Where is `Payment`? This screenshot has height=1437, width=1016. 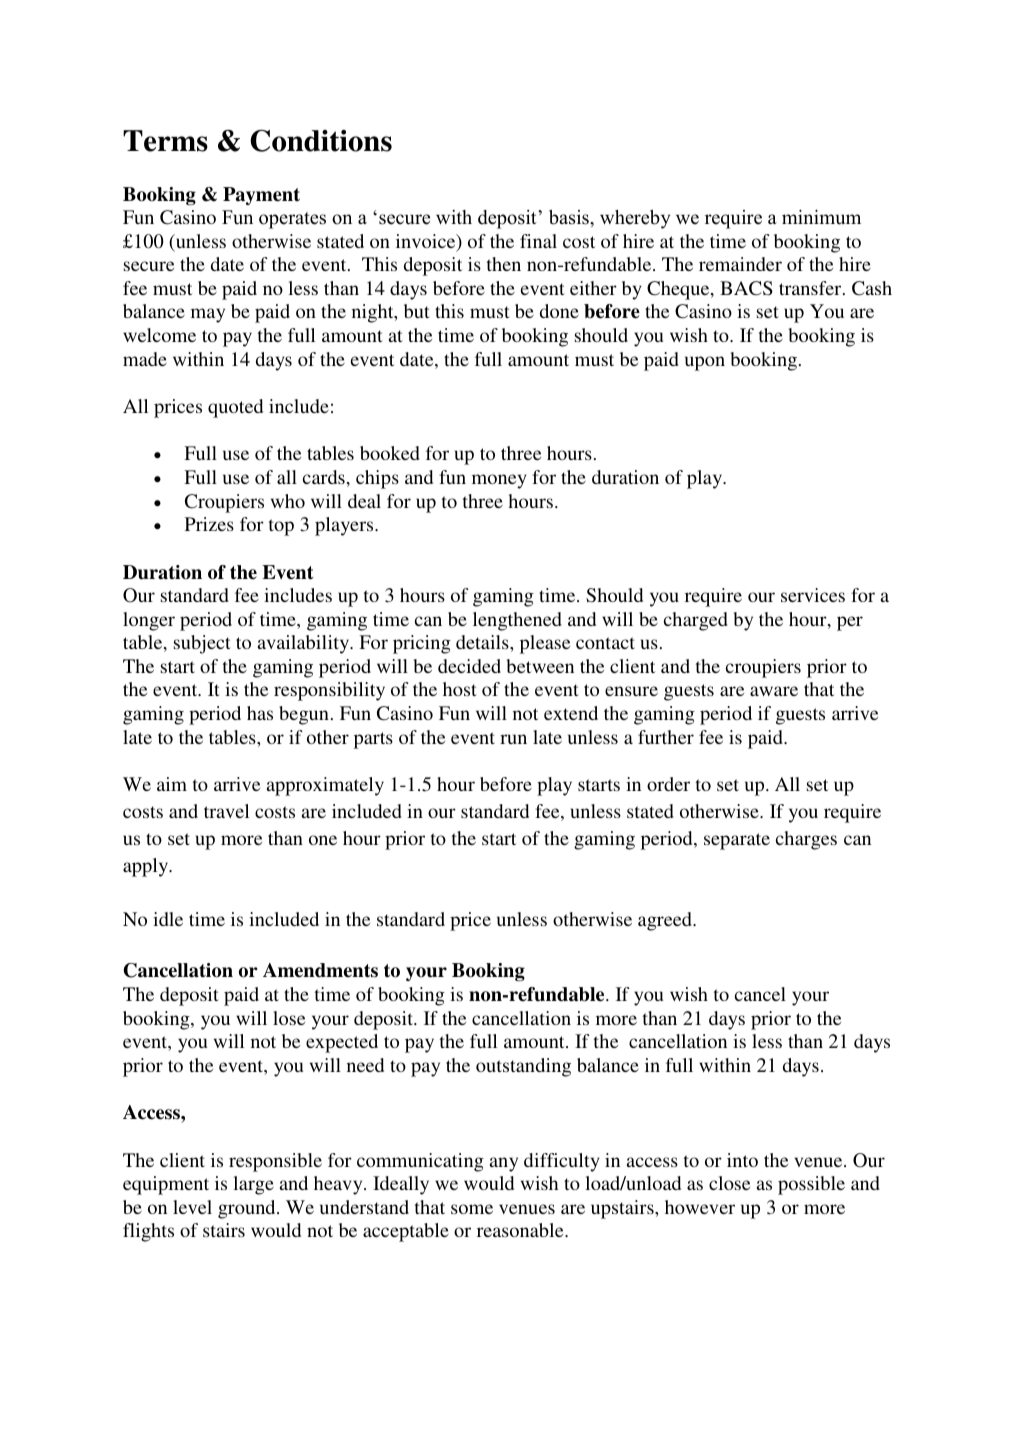 Payment is located at coordinates (261, 196).
